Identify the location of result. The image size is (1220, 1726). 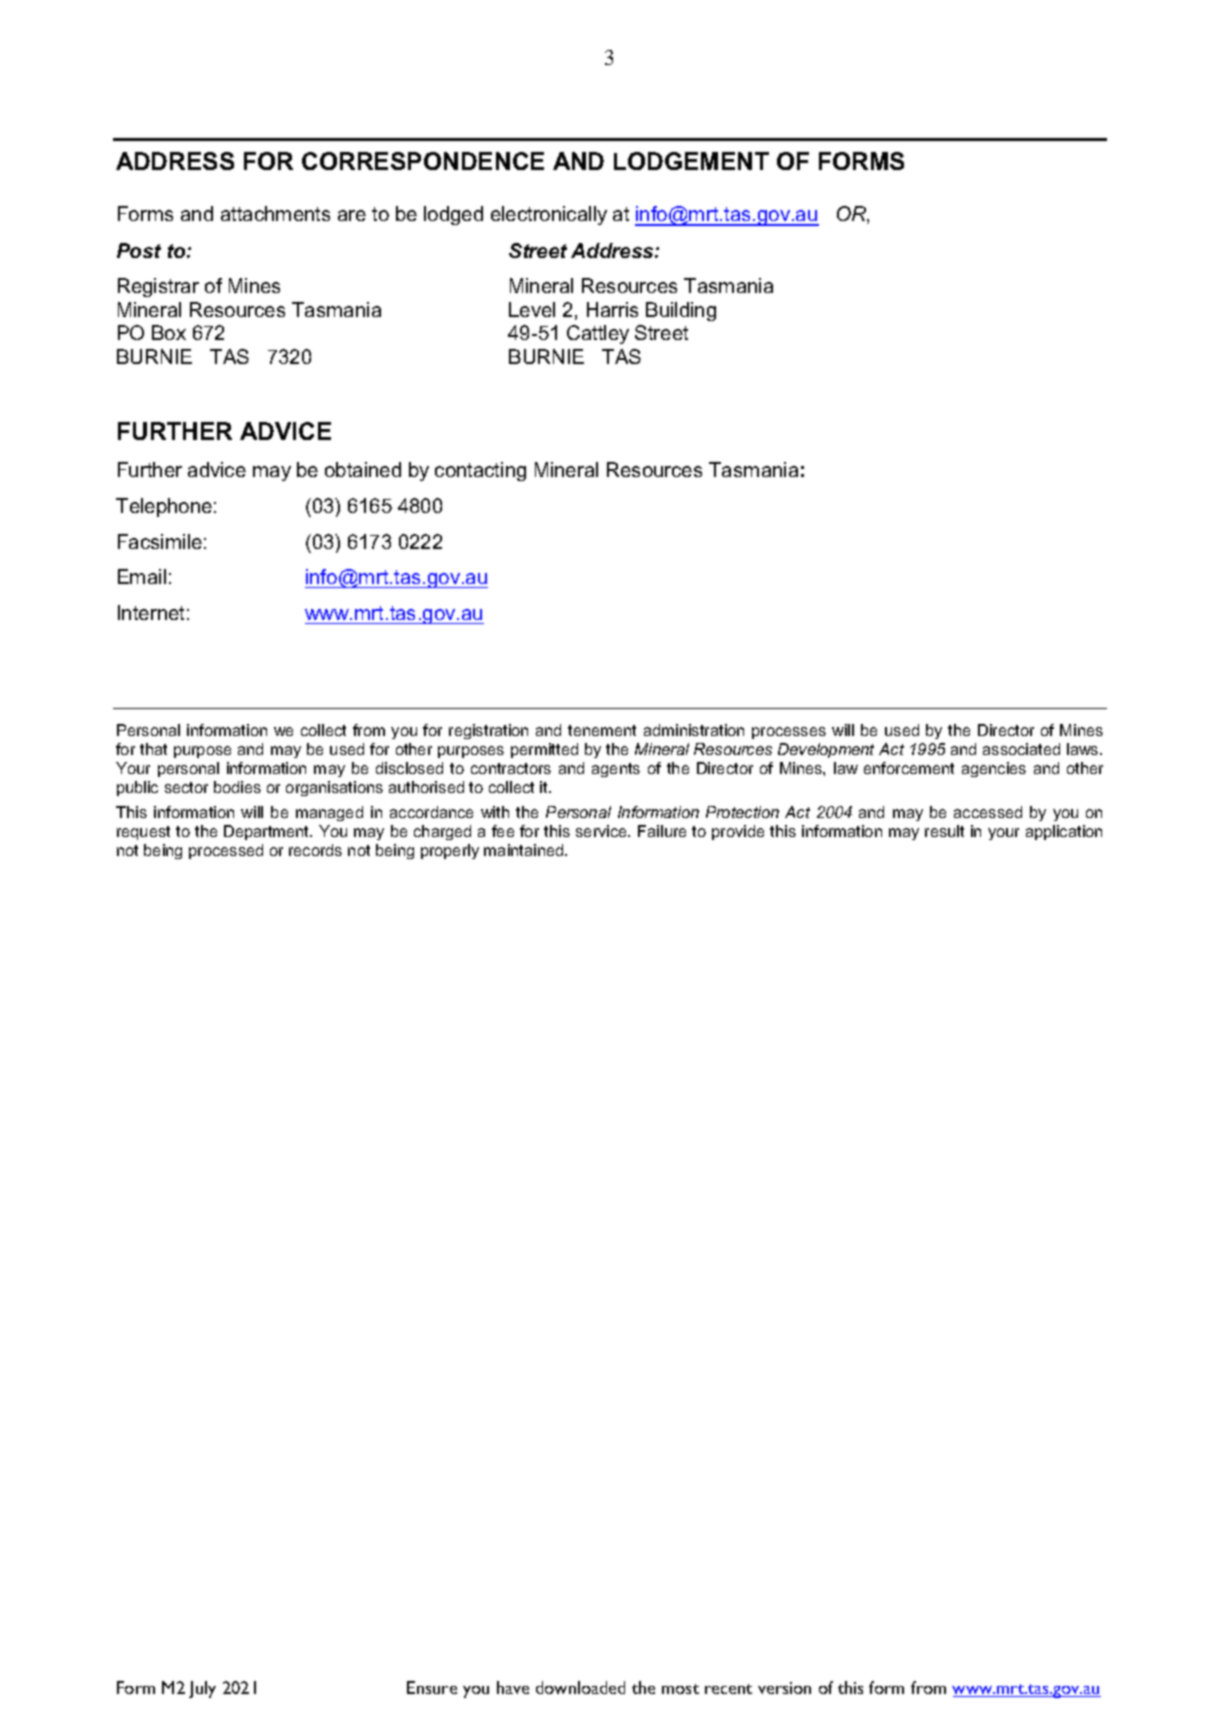
(944, 831).
